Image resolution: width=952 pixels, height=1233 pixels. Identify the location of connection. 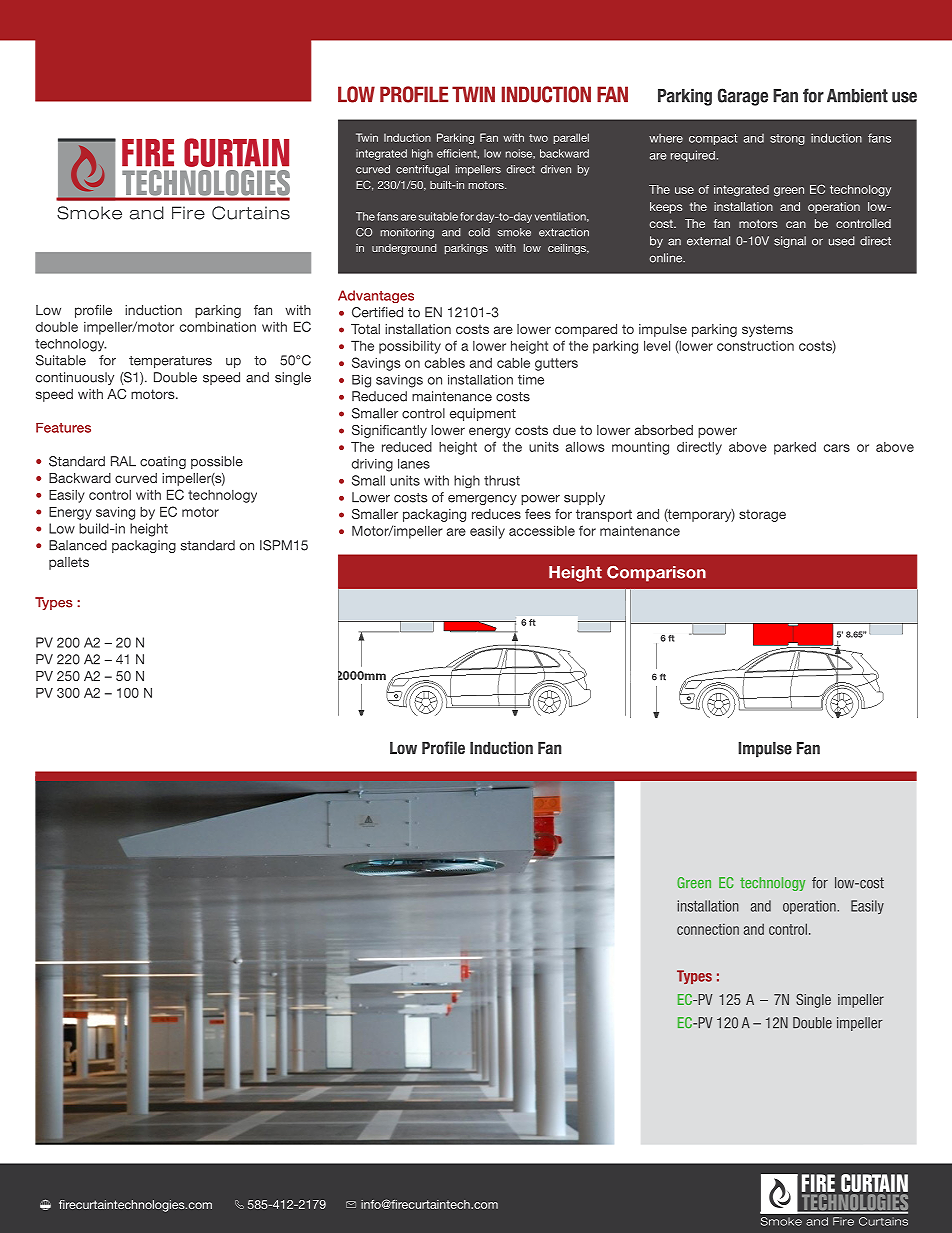
(708, 929).
